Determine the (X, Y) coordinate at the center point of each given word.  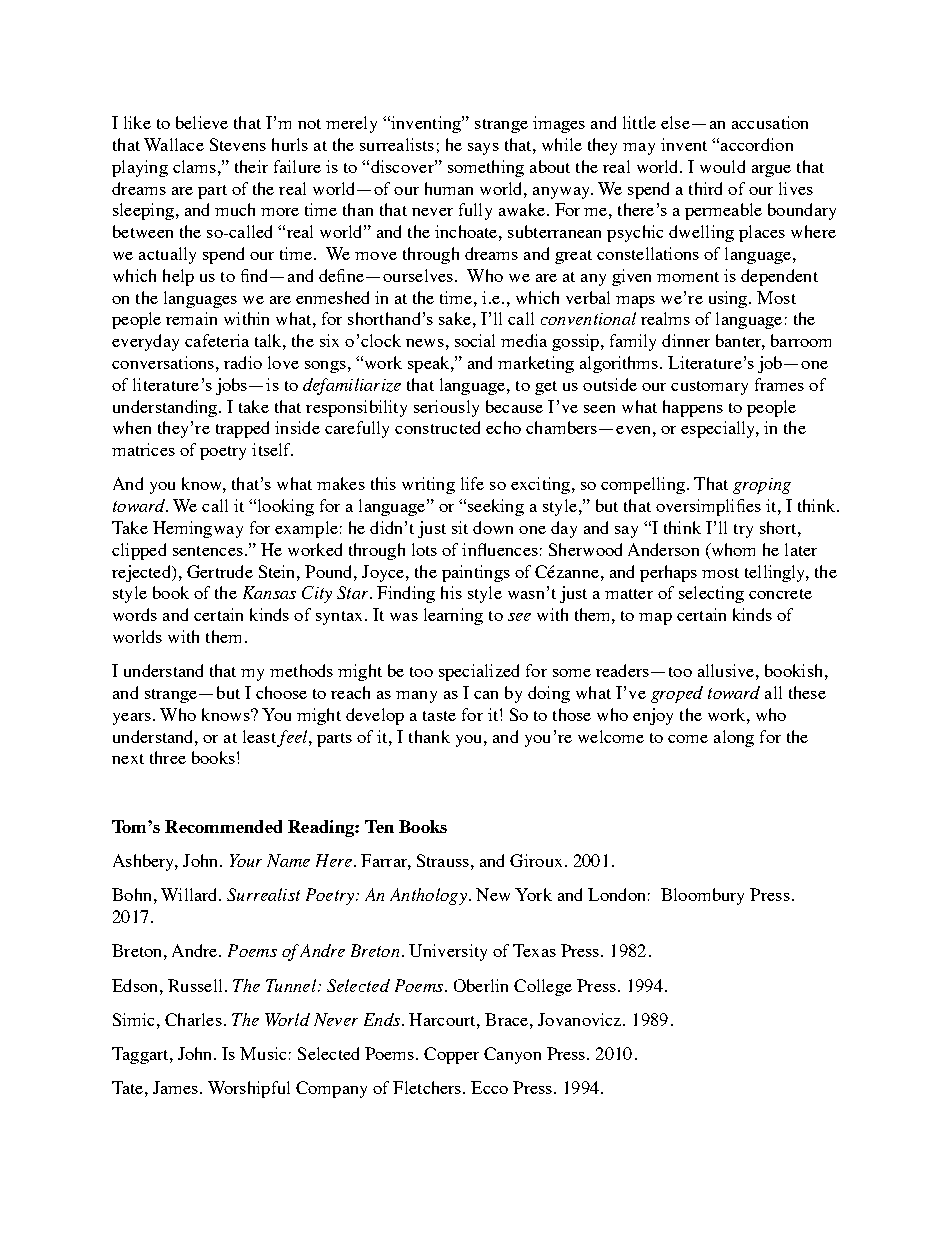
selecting (711, 594)
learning (453, 616)
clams (194, 166)
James (177, 1087)
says (483, 149)
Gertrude (220, 571)
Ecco (489, 1087)
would (722, 166)
